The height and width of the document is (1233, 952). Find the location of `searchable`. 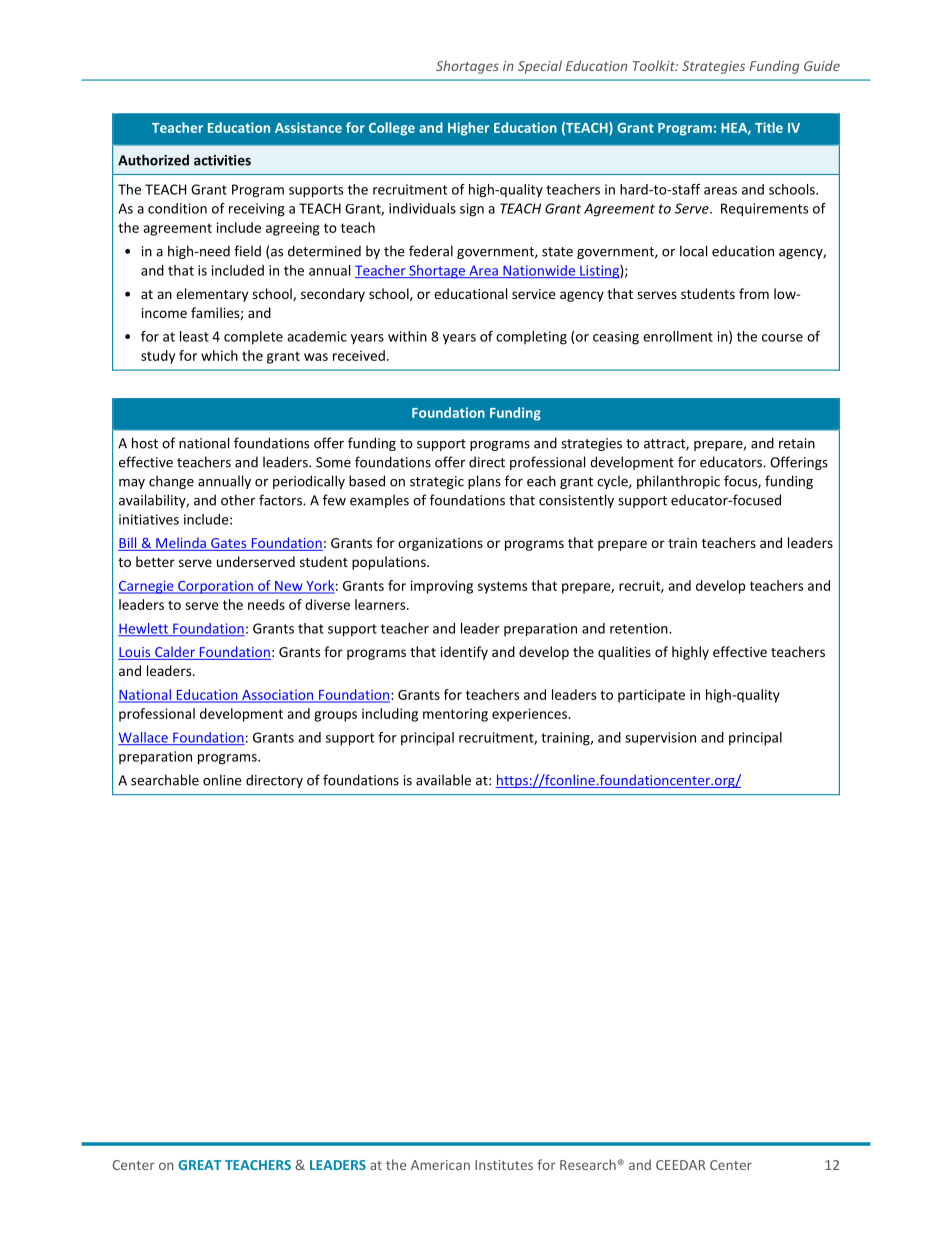

searchable is located at coordinates (165, 780).
